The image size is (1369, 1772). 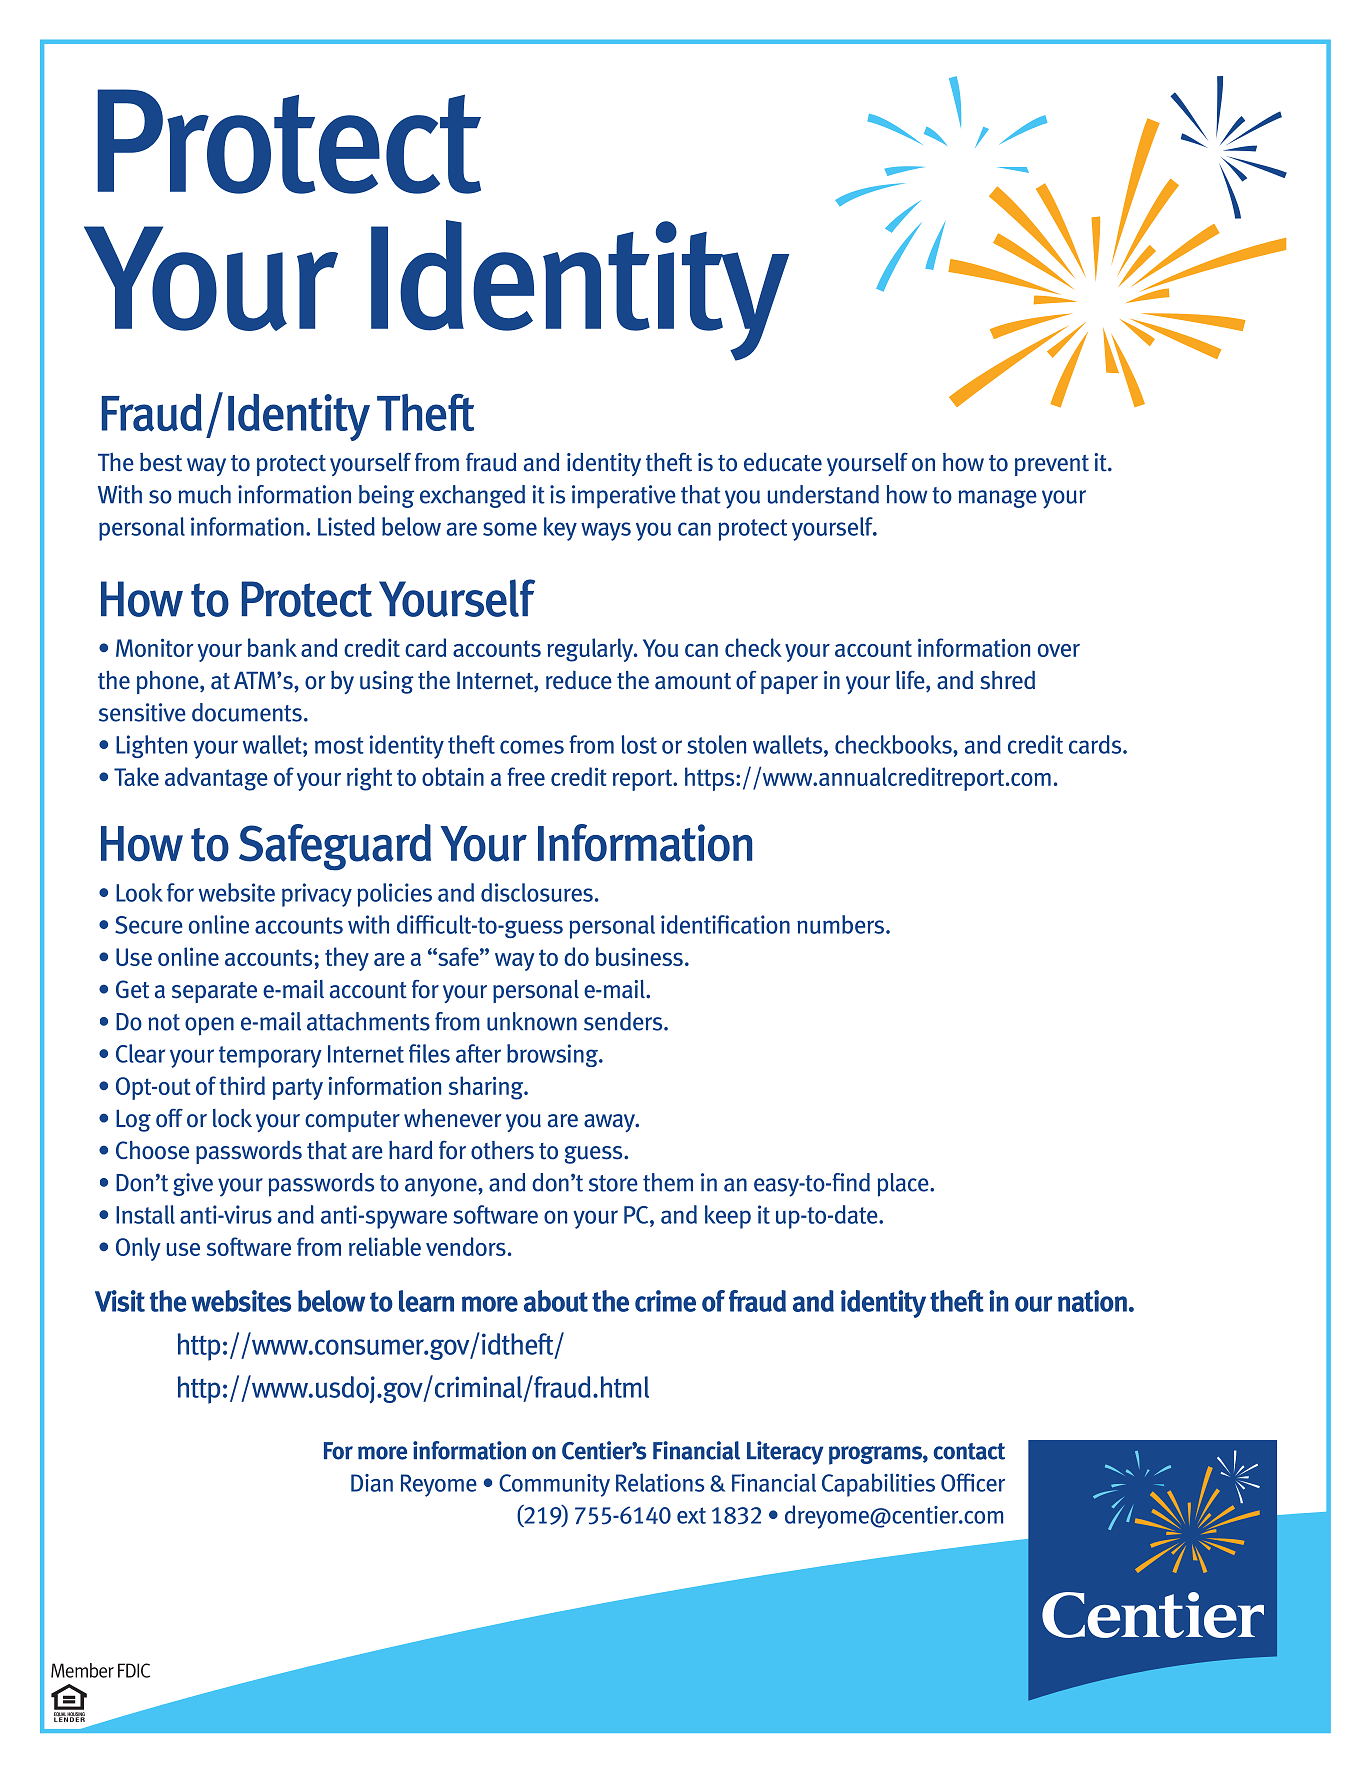 What do you see at coordinates (842, 924) in the document?
I see `numbers` at bounding box center [842, 924].
